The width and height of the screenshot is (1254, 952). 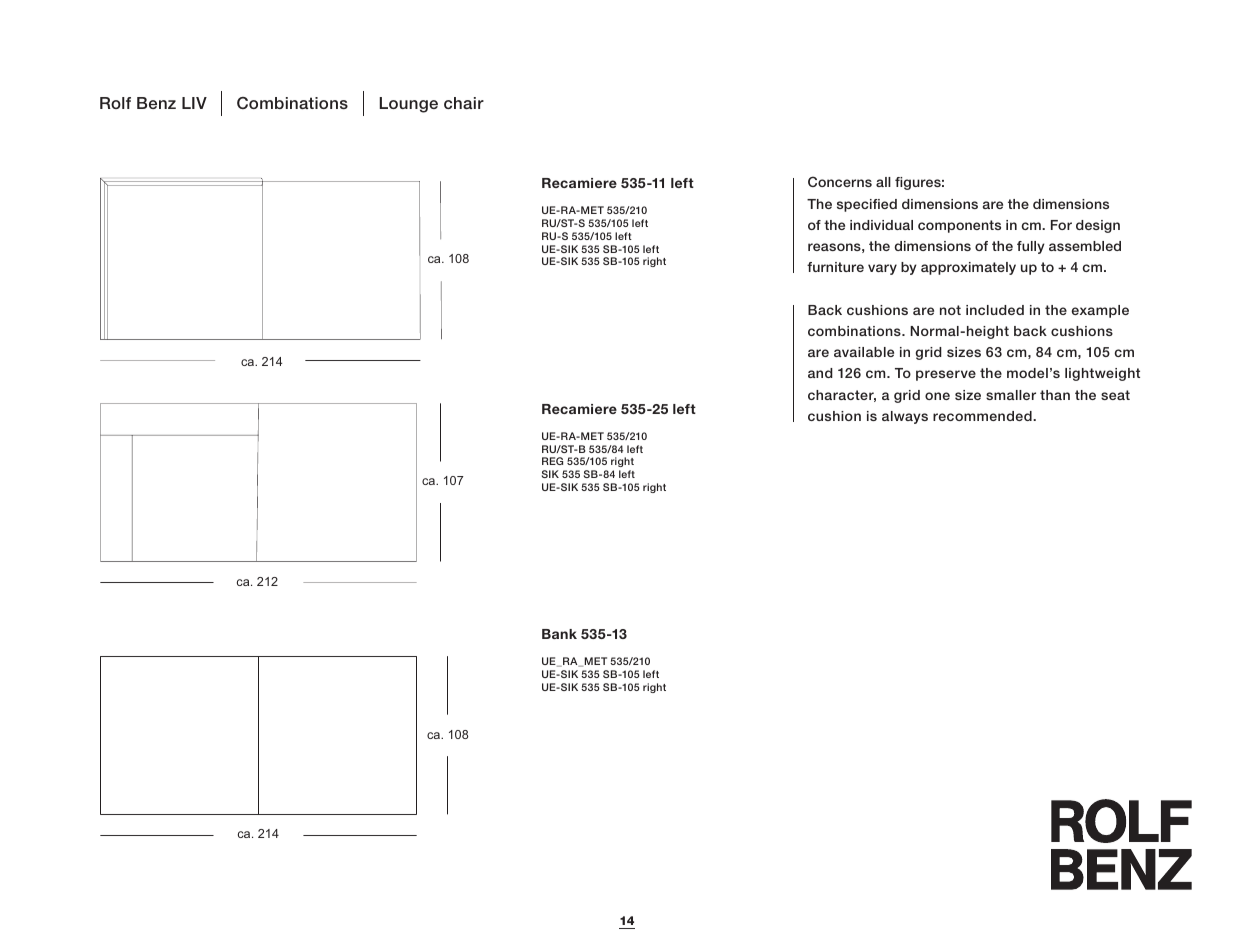 I want to click on Bank, so click(x=559, y=634).
